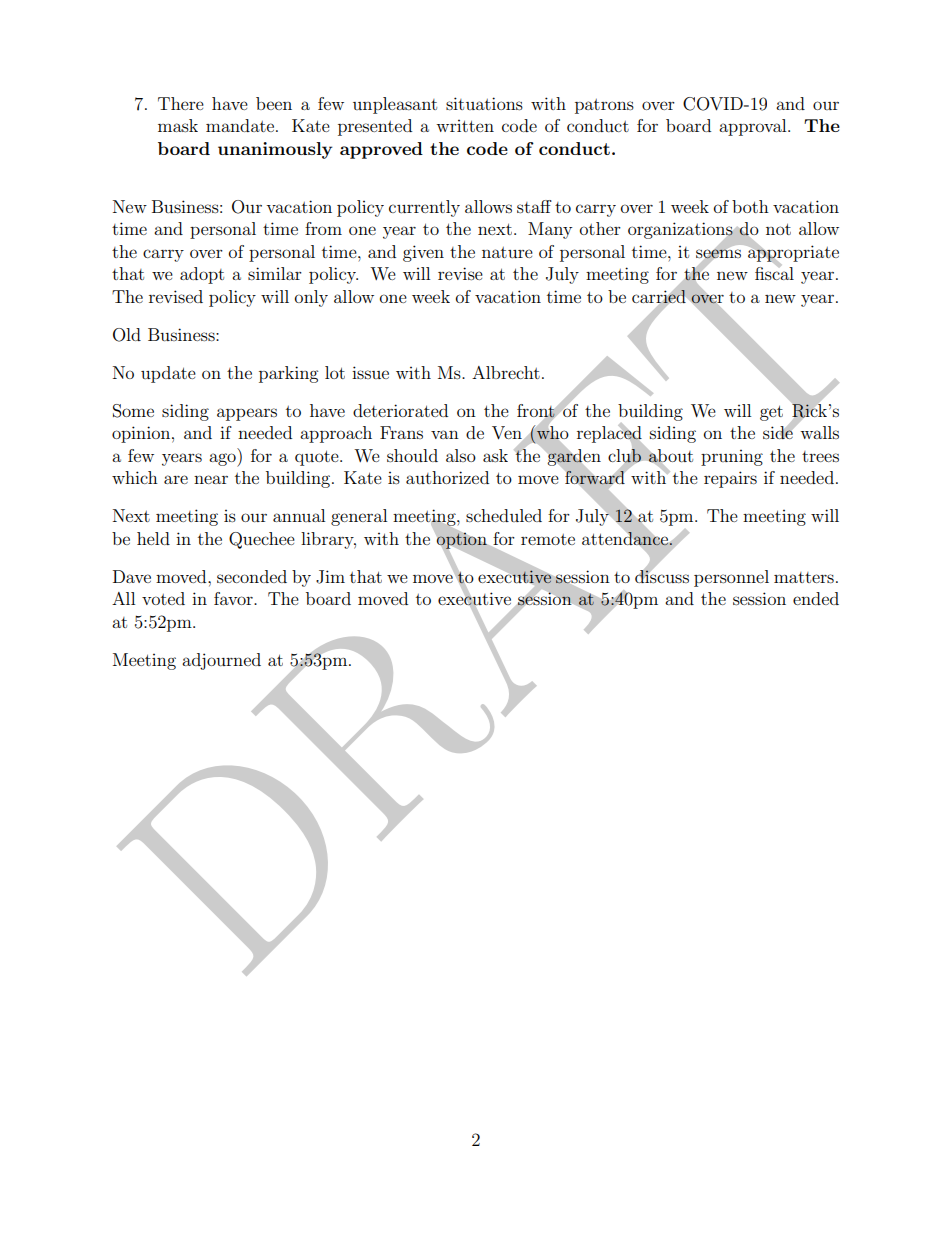 Image resolution: width=952 pixels, height=1233 pixels. What do you see at coordinates (731, 578) in the screenshot?
I see `personnel` at bounding box center [731, 578].
